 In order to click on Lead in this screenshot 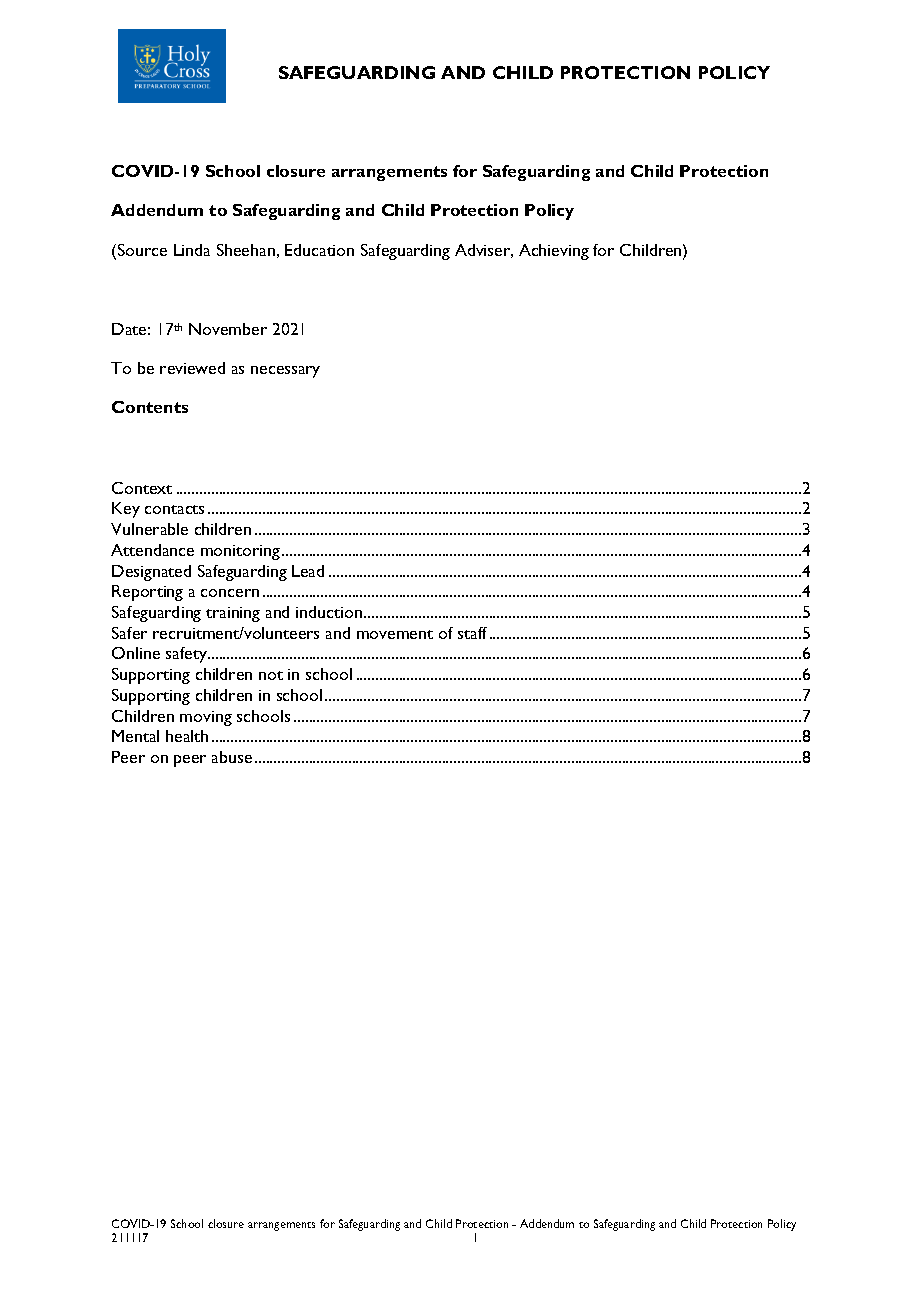, I will do `click(308, 571)`.
